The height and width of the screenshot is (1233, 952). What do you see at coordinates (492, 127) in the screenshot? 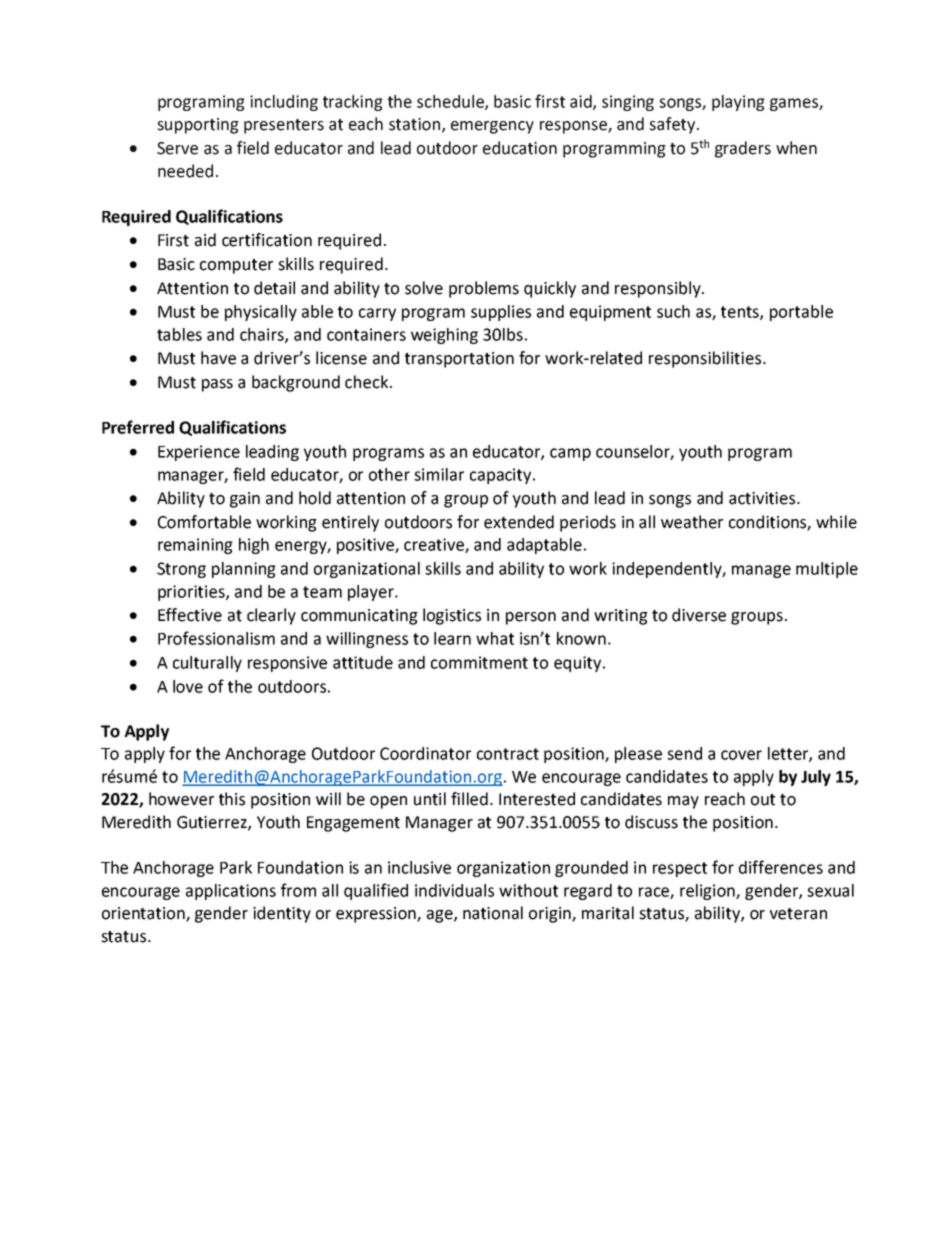
I see `emergency` at bounding box center [492, 127].
